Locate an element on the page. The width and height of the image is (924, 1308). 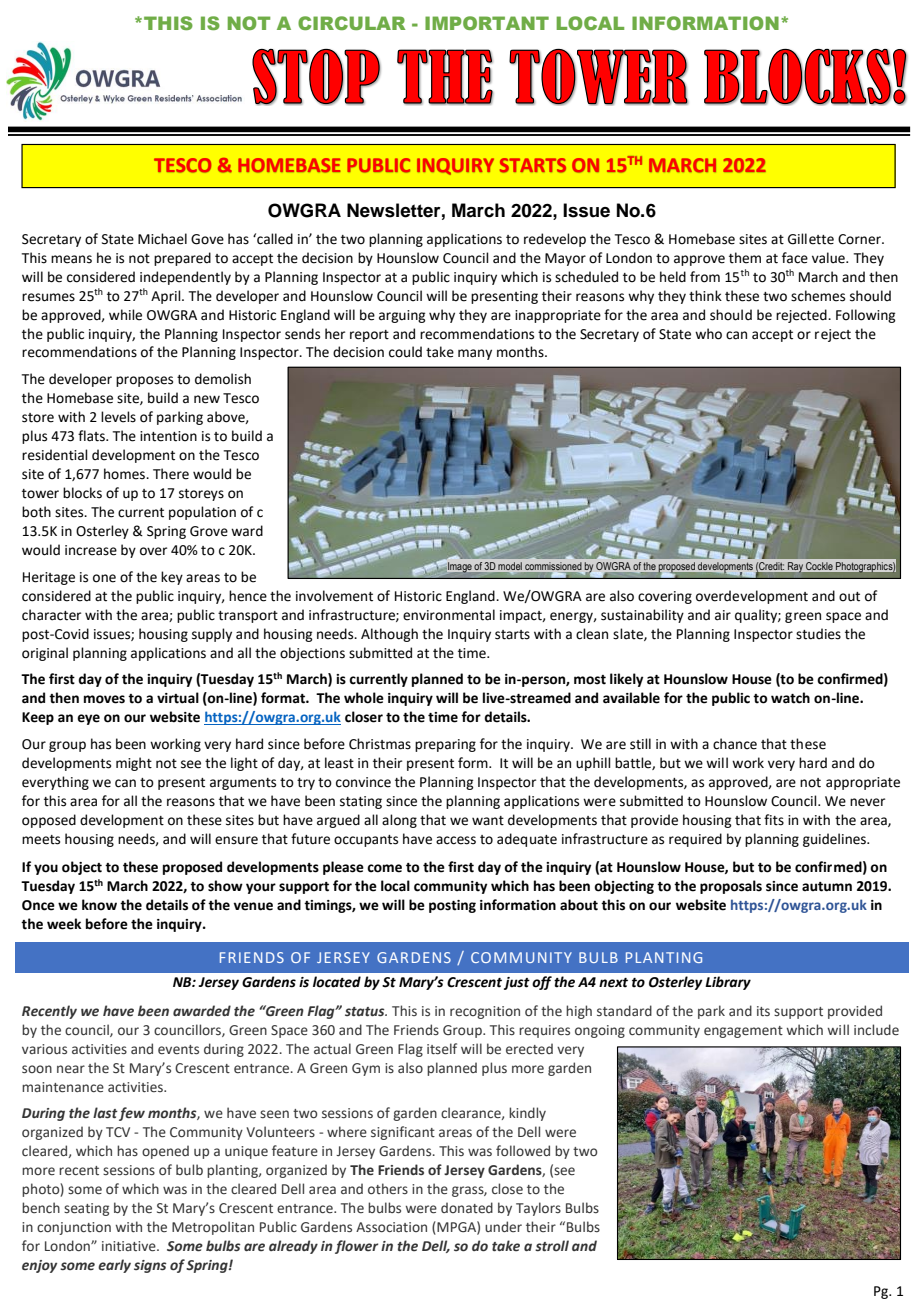
studies is located at coordinates (818, 634).
